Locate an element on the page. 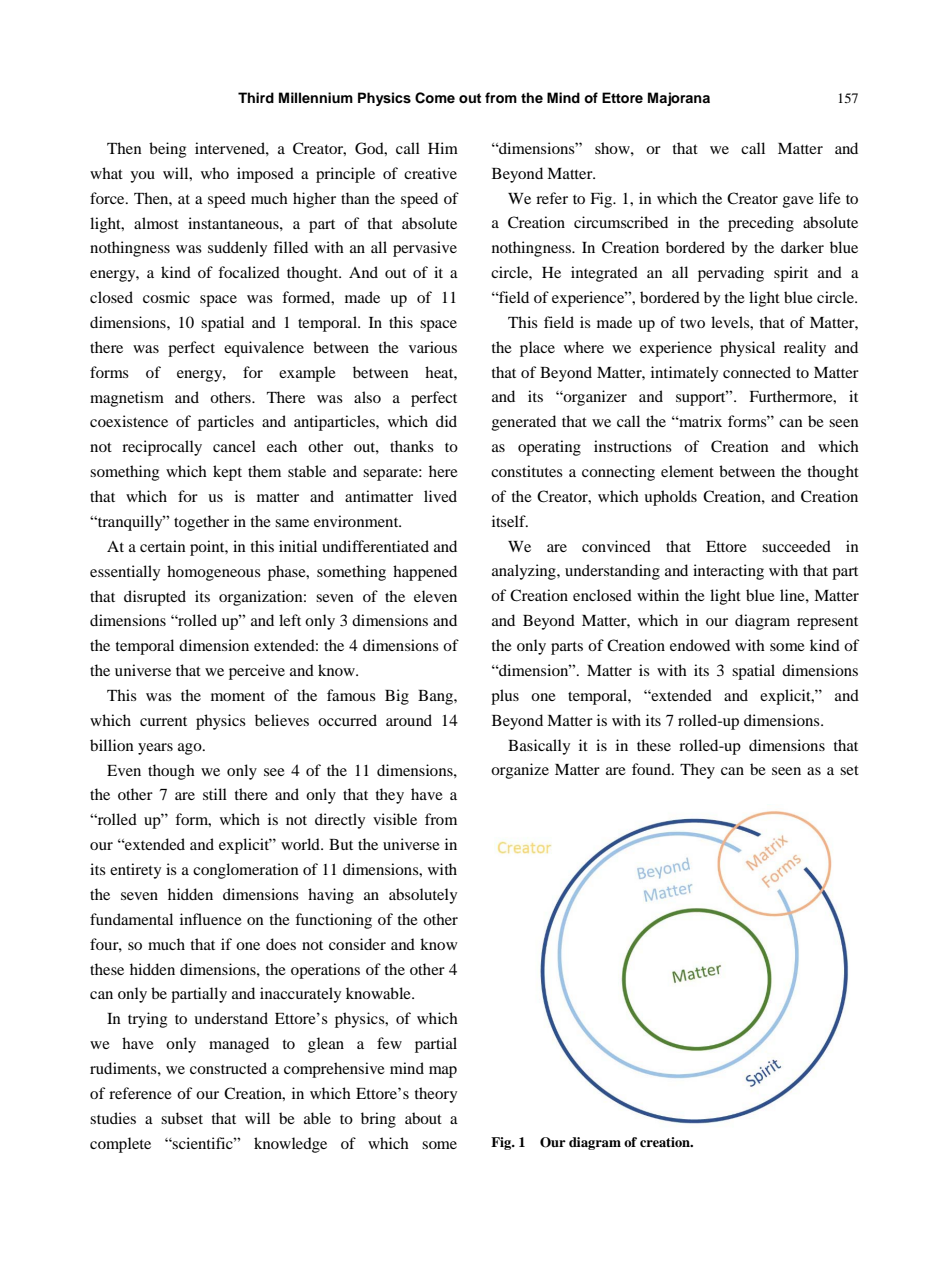  endowed is located at coordinates (700, 645).
